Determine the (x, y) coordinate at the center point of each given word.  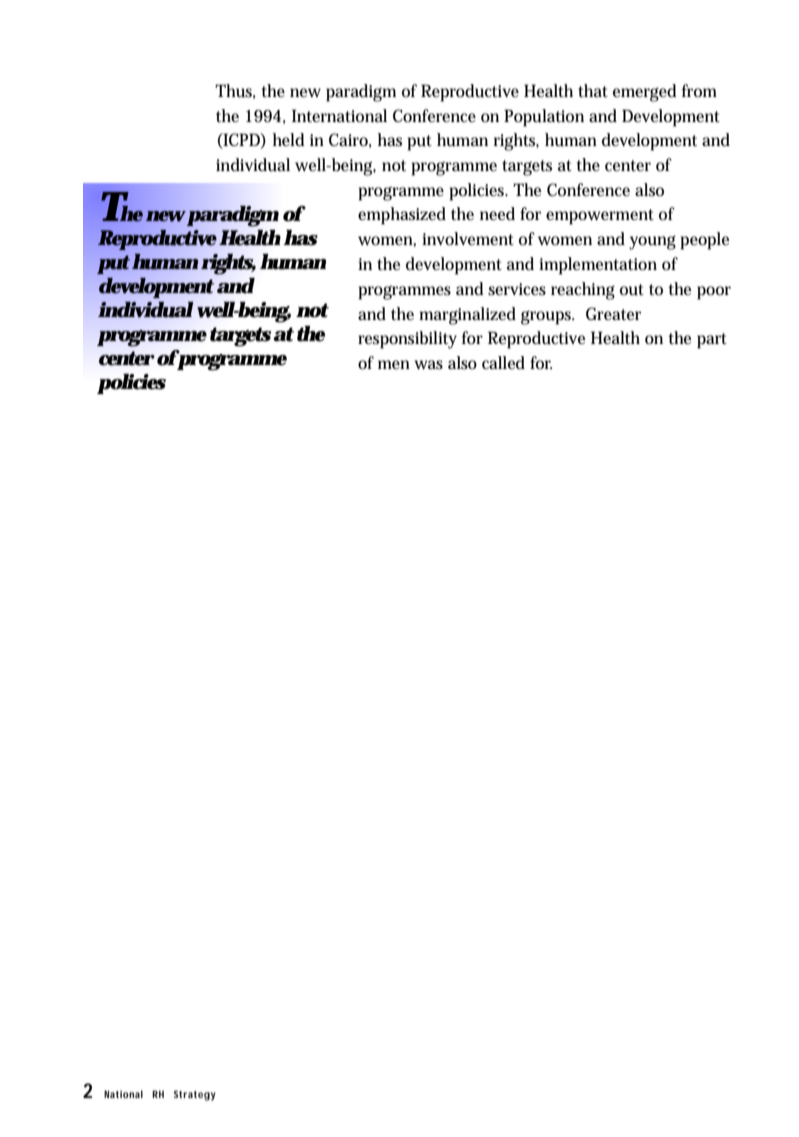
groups (547, 317)
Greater (613, 313)
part (712, 341)
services (517, 289)
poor (714, 293)
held (289, 139)
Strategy (195, 1095)
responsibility (407, 340)
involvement (468, 239)
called (503, 363)
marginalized (467, 316)
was (428, 364)
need (497, 213)
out (632, 290)
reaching (583, 291)
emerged (645, 93)
